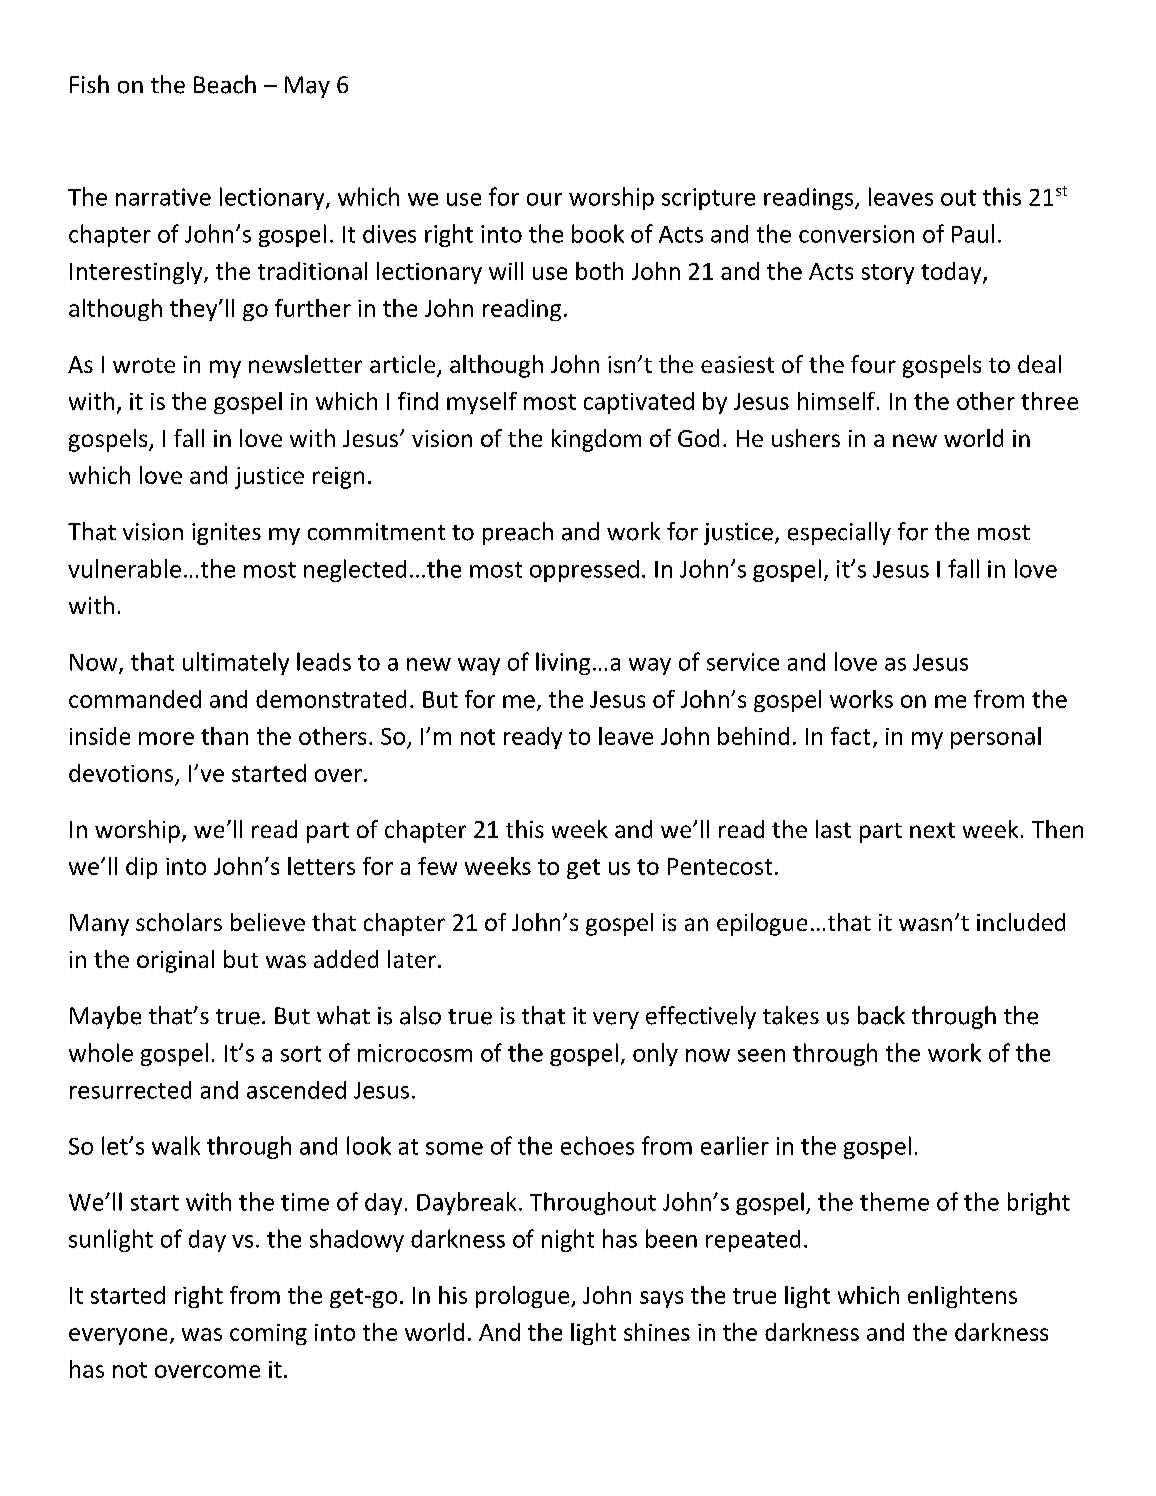  What do you see at coordinates (226, 534) in the screenshot?
I see `ignites` at bounding box center [226, 534].
